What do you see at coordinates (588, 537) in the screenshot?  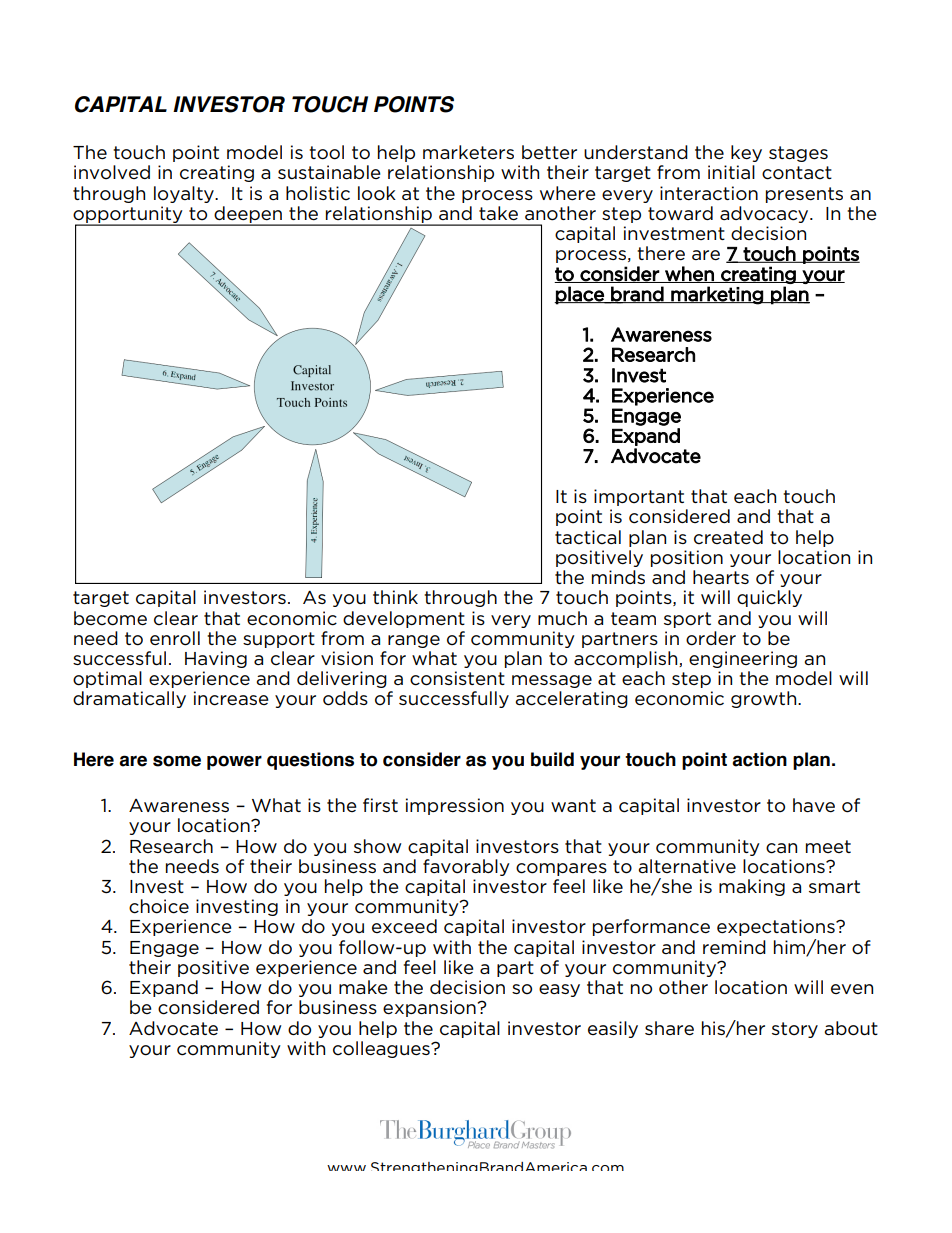 I see `tactical` at bounding box center [588, 537].
